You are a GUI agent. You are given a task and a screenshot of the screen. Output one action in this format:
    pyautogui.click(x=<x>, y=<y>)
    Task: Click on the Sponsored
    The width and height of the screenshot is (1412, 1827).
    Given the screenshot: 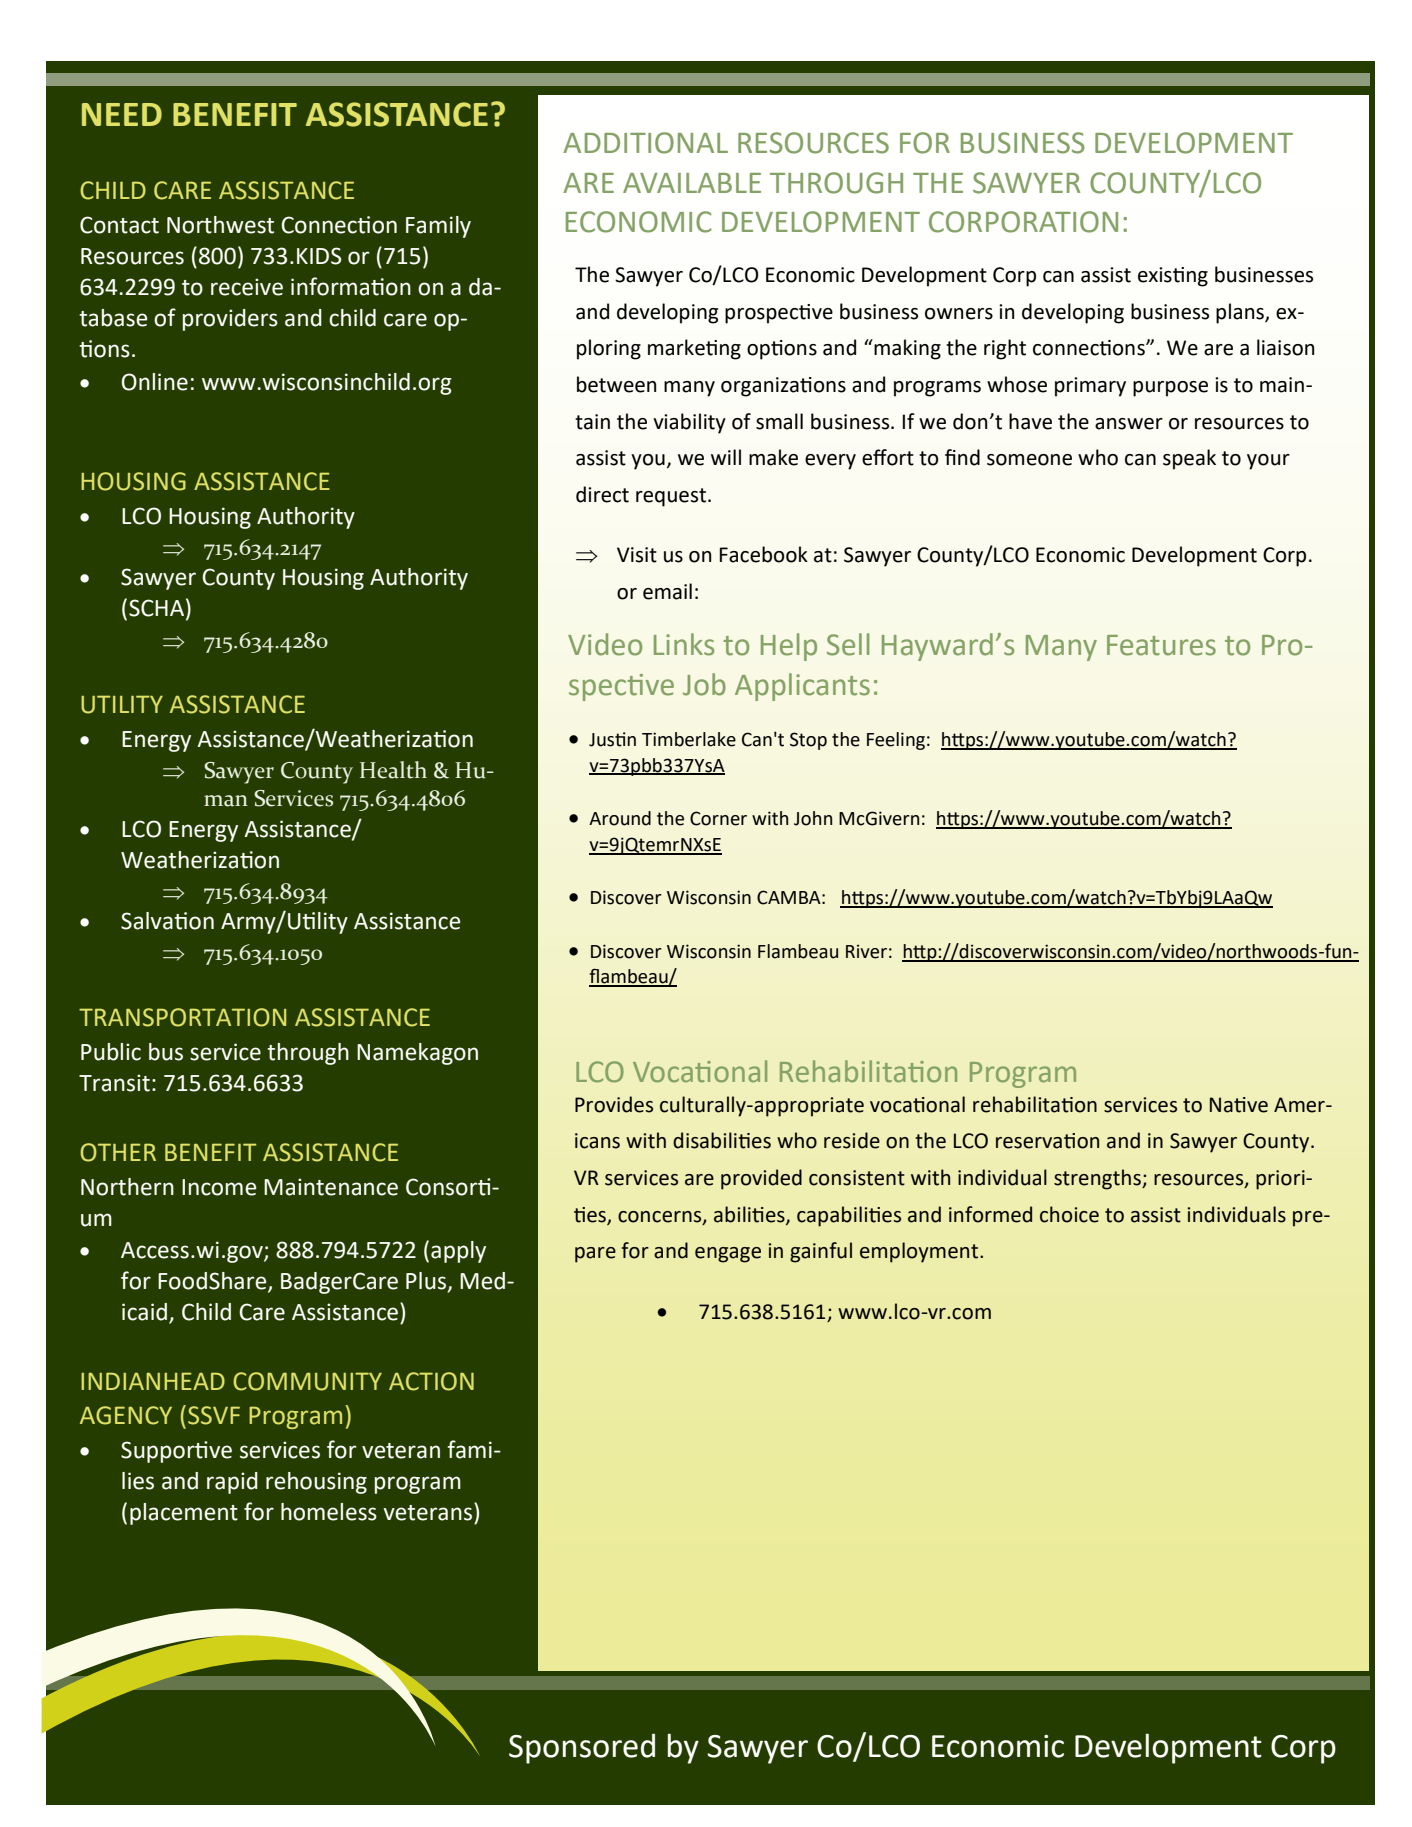 What is the action you would take?
    pyautogui.click(x=582, y=1748)
